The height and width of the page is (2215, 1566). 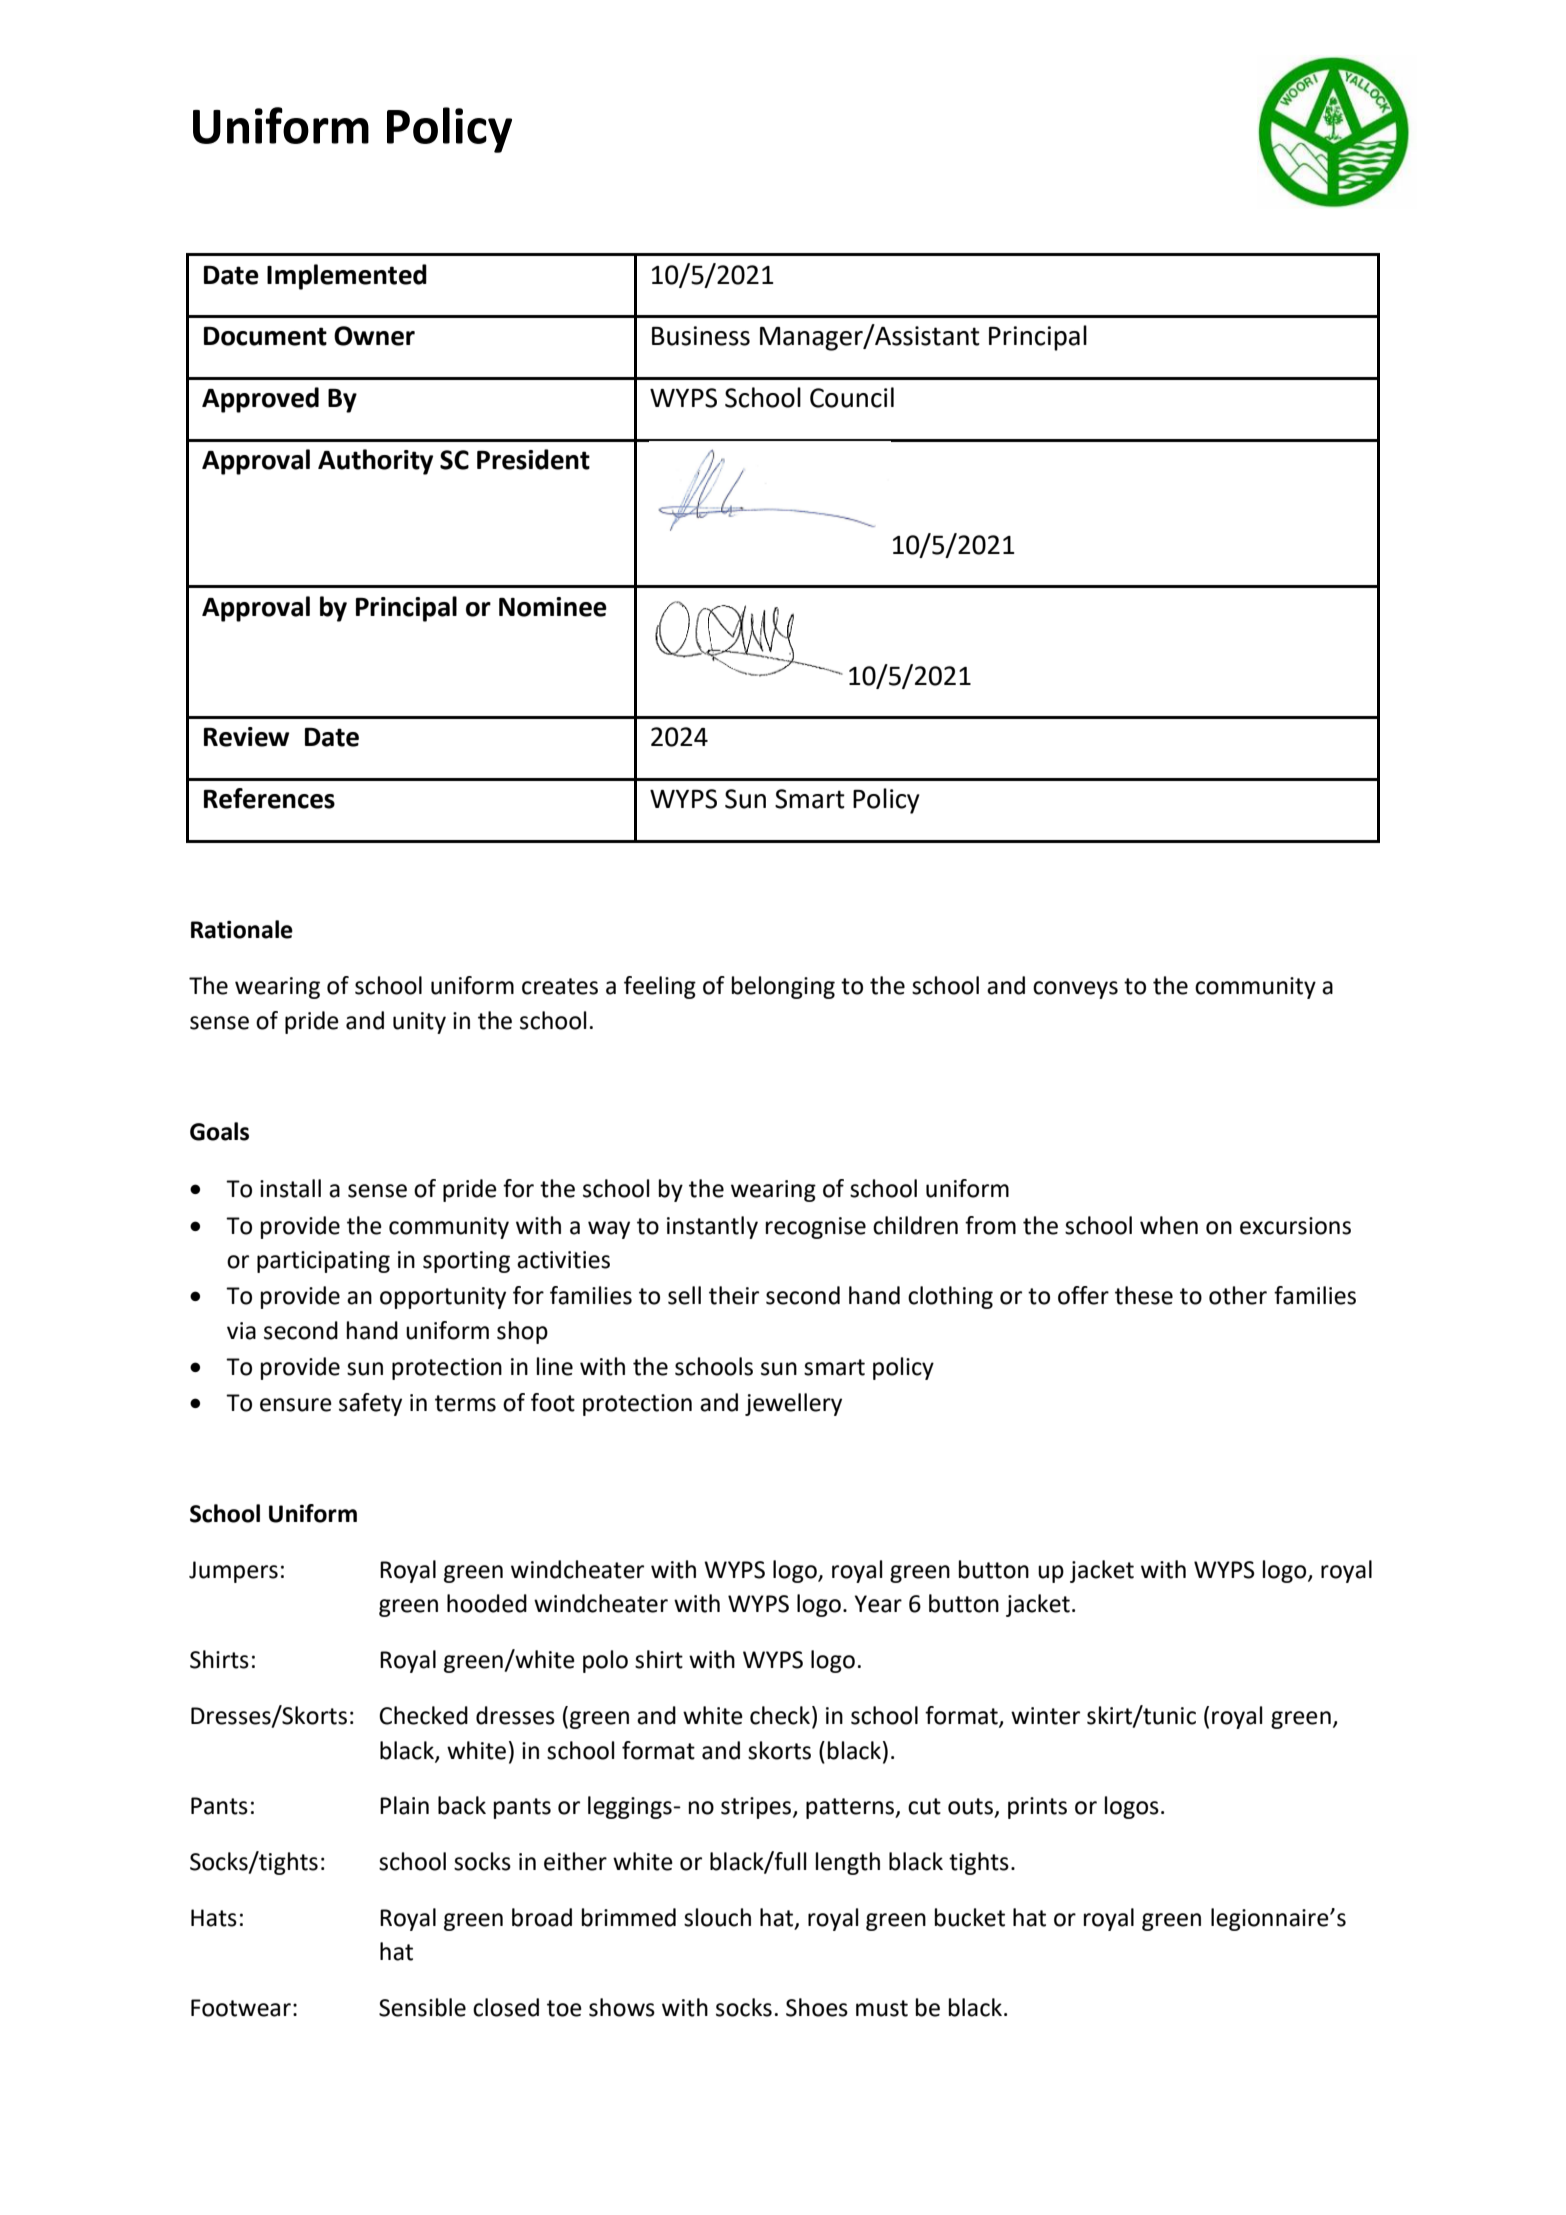 What do you see at coordinates (717, 1917) in the page?
I see `slouch` at bounding box center [717, 1917].
